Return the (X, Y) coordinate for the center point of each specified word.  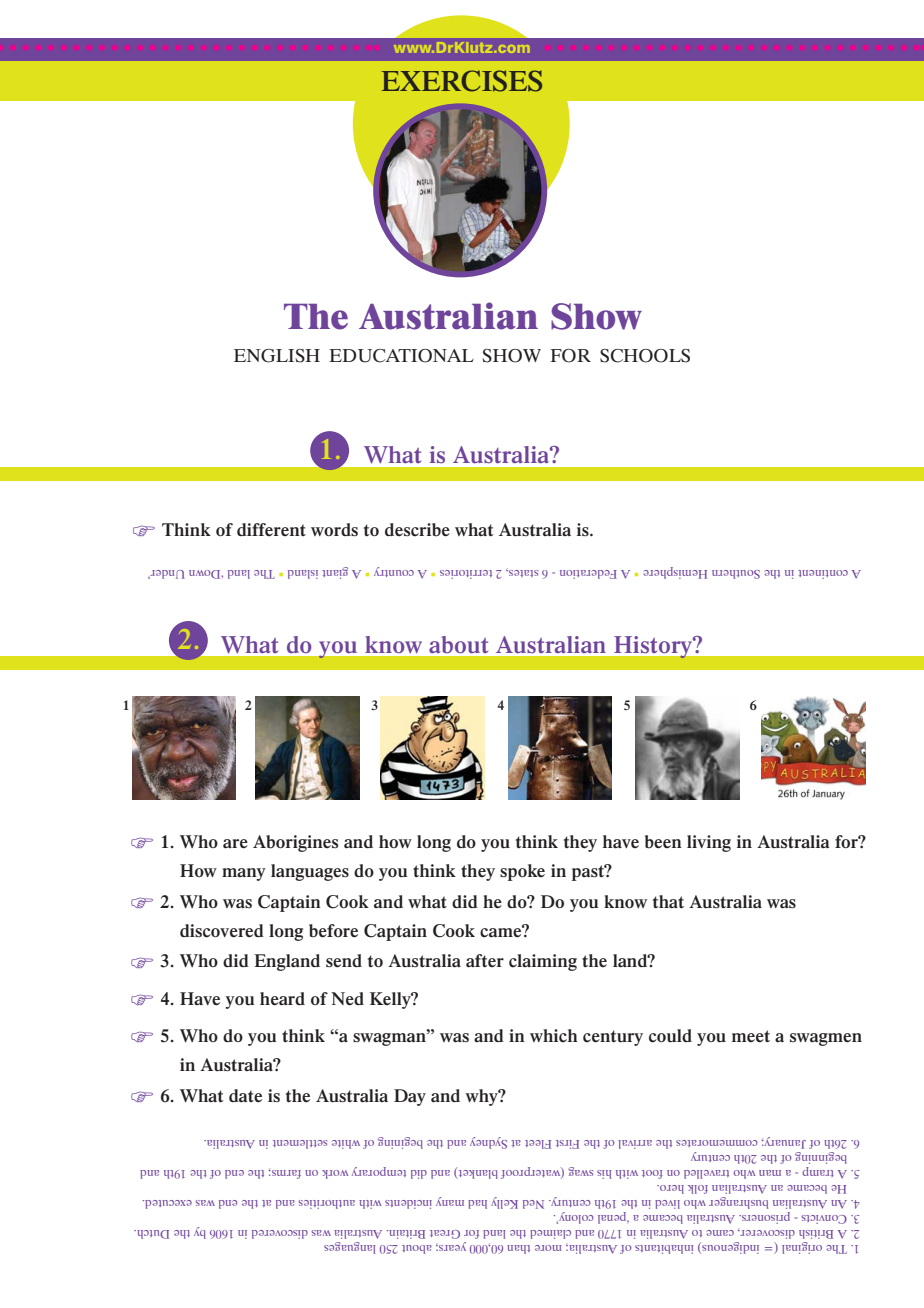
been (663, 842)
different (271, 529)
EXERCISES (462, 81)
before (333, 931)
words (334, 529)
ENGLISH (277, 356)
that (668, 902)
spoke (522, 872)
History (655, 647)
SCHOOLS (645, 356)
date (245, 1096)
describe (417, 530)
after (485, 961)
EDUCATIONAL (401, 356)
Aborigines (295, 843)
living (709, 843)
